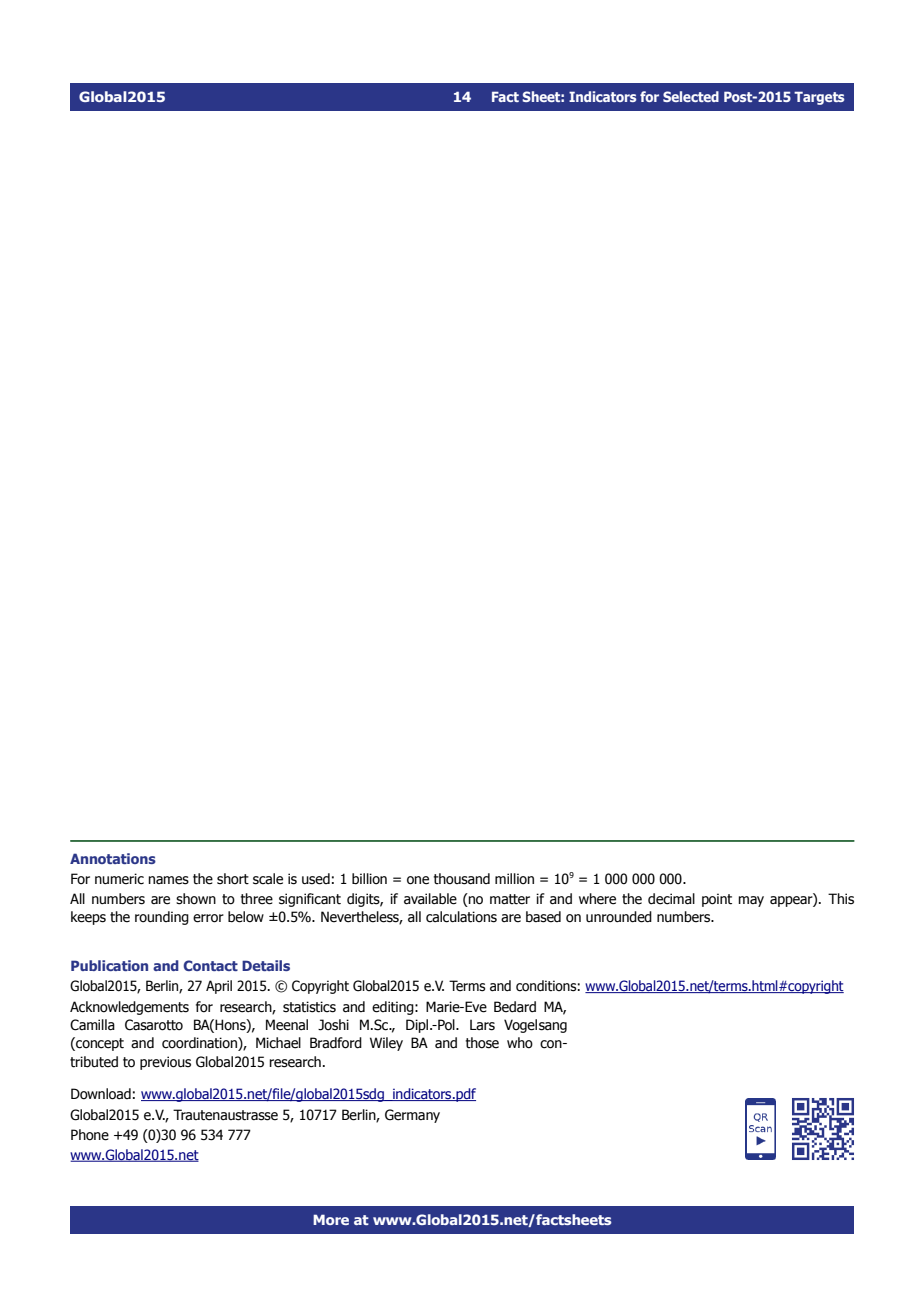 Image resolution: width=924 pixels, height=1308 pixels. I want to click on may, so click(751, 901).
